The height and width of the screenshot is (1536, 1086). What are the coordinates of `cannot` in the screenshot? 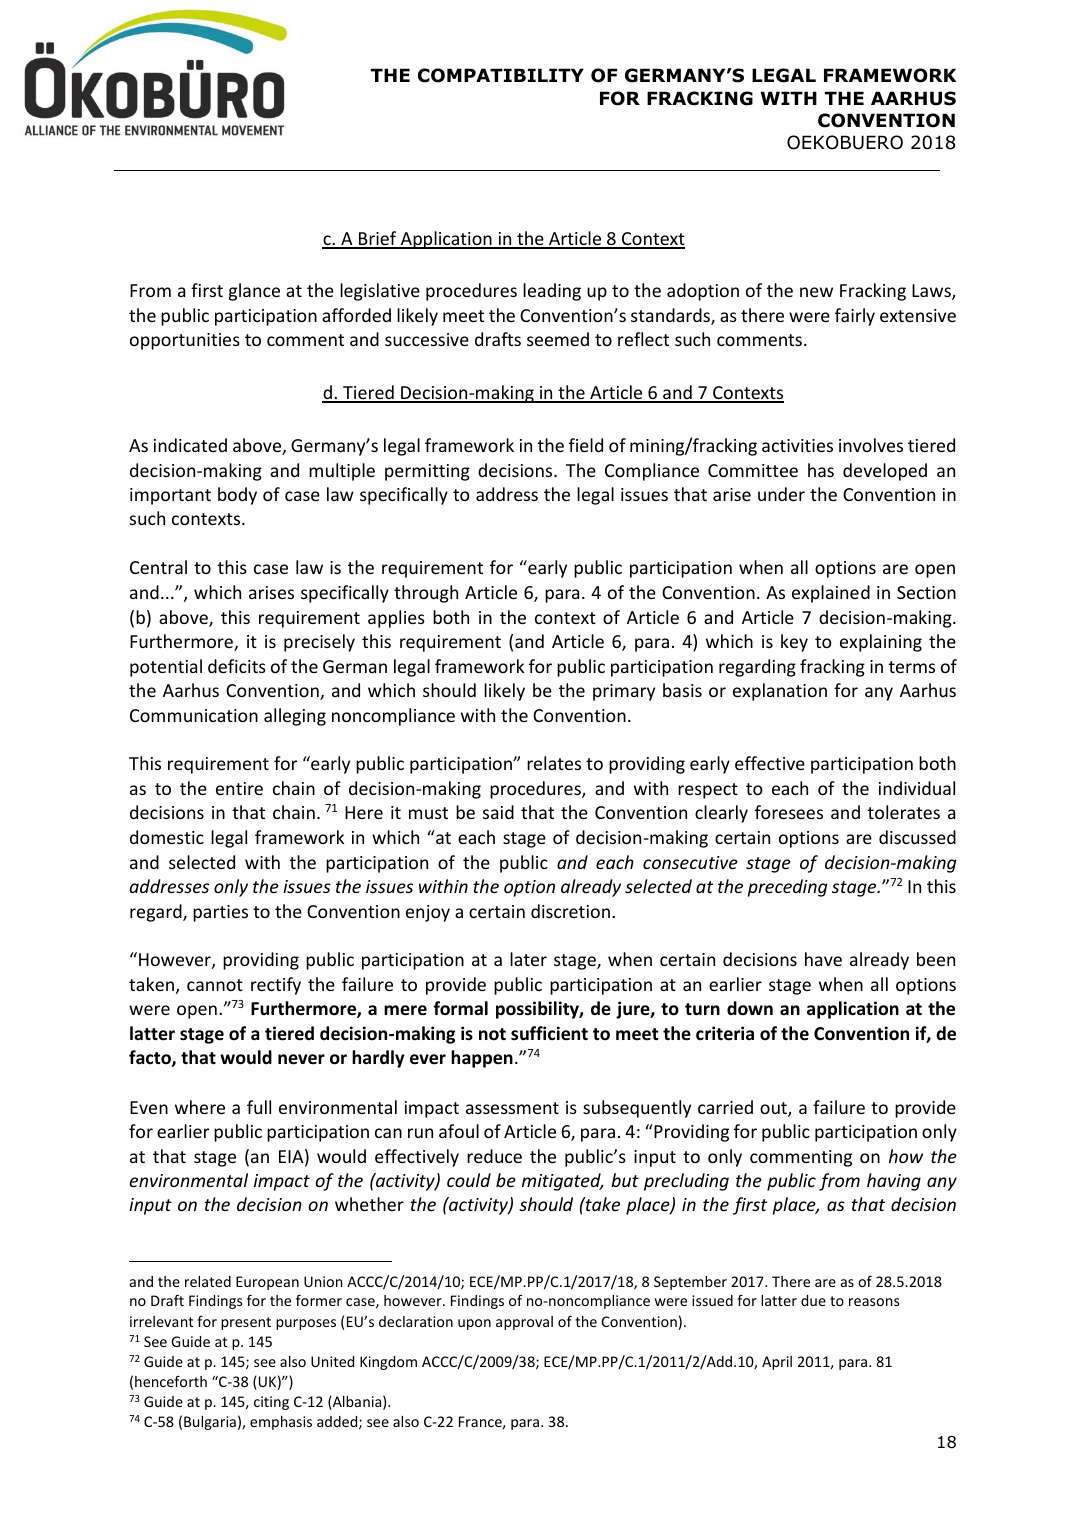 It's located at (215, 985).
